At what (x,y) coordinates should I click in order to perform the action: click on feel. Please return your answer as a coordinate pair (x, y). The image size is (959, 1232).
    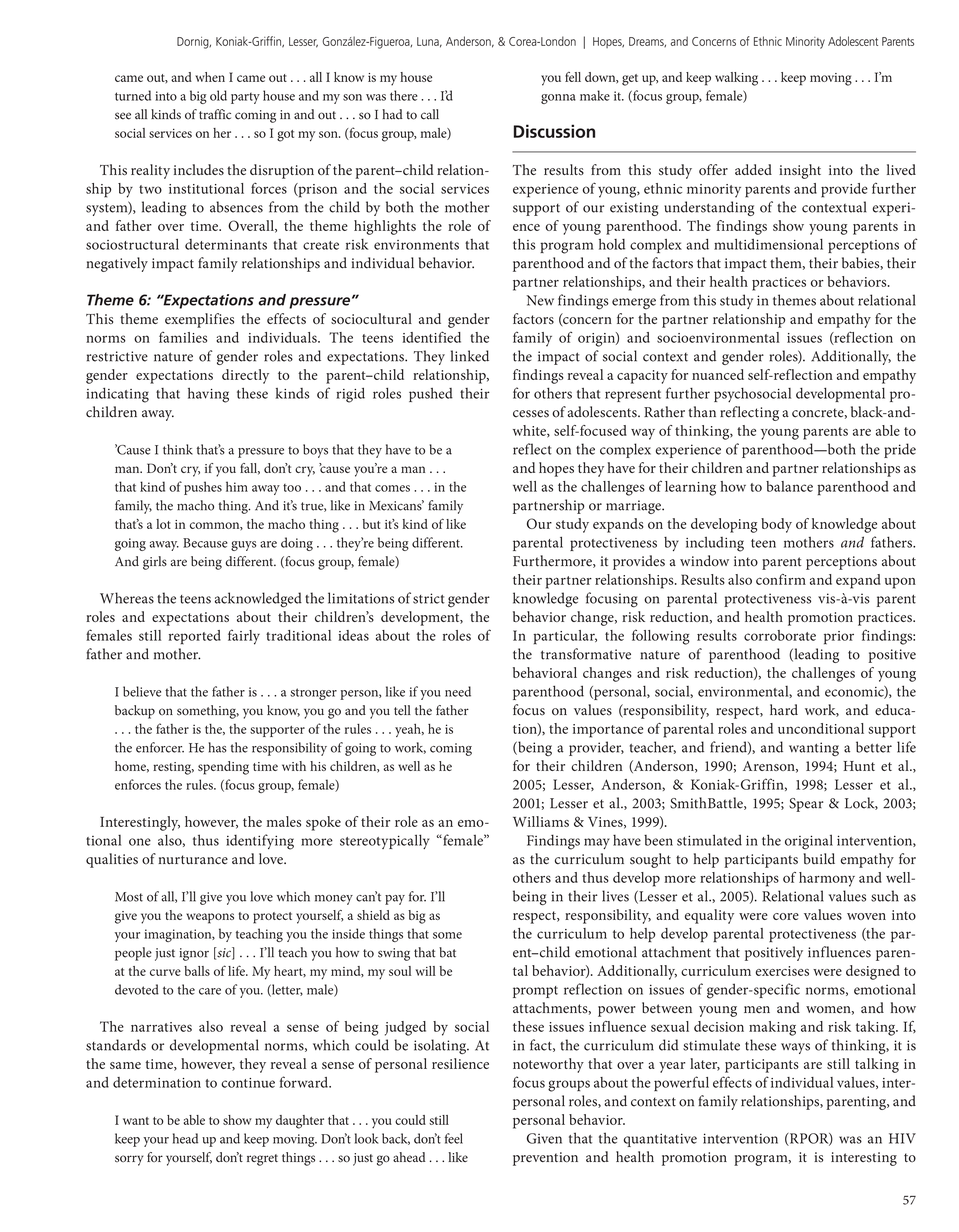
    Looking at the image, I should click on (454, 1138).
